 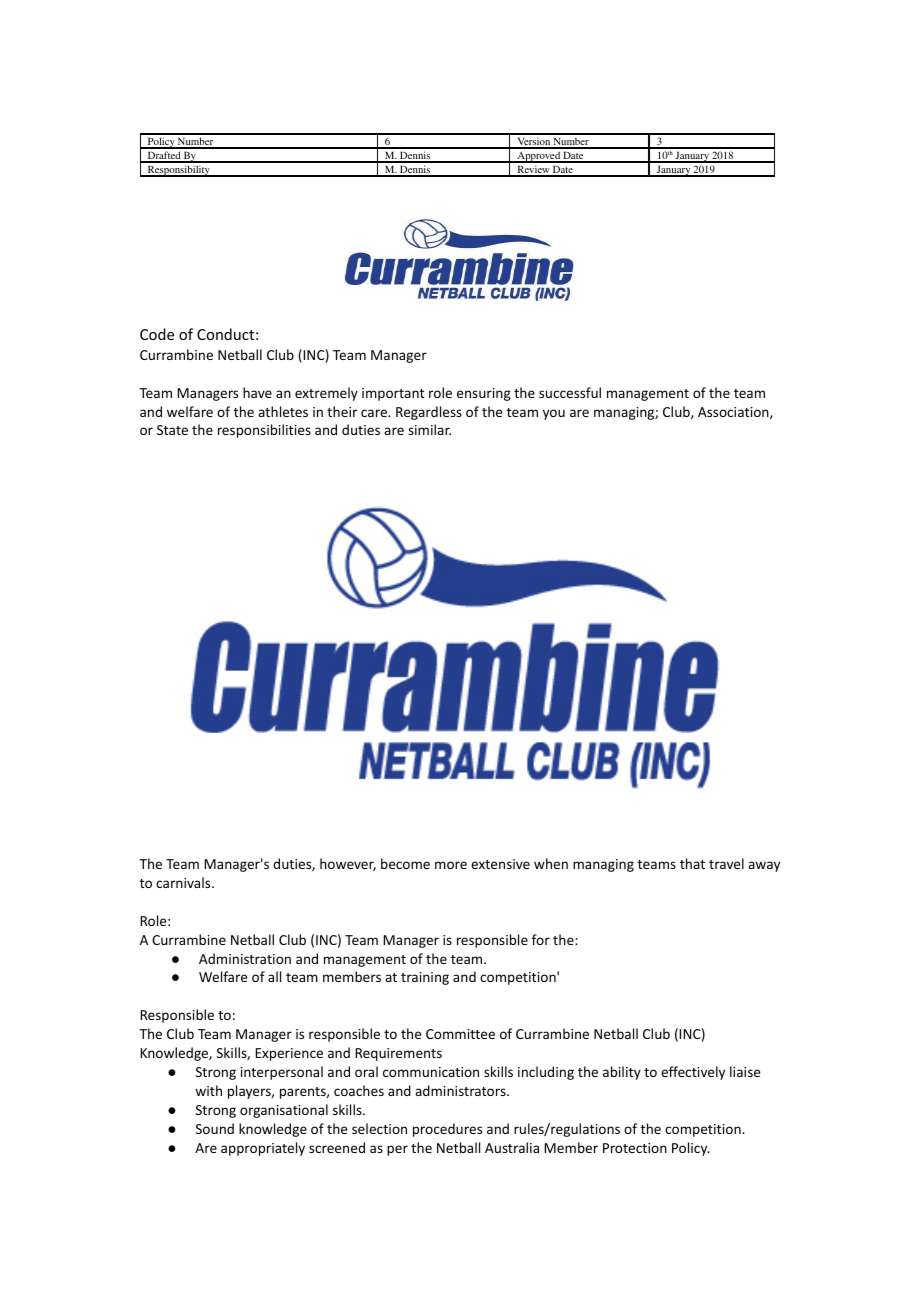 What do you see at coordinates (184, 882) in the screenshot?
I see `carnivals` at bounding box center [184, 882].
